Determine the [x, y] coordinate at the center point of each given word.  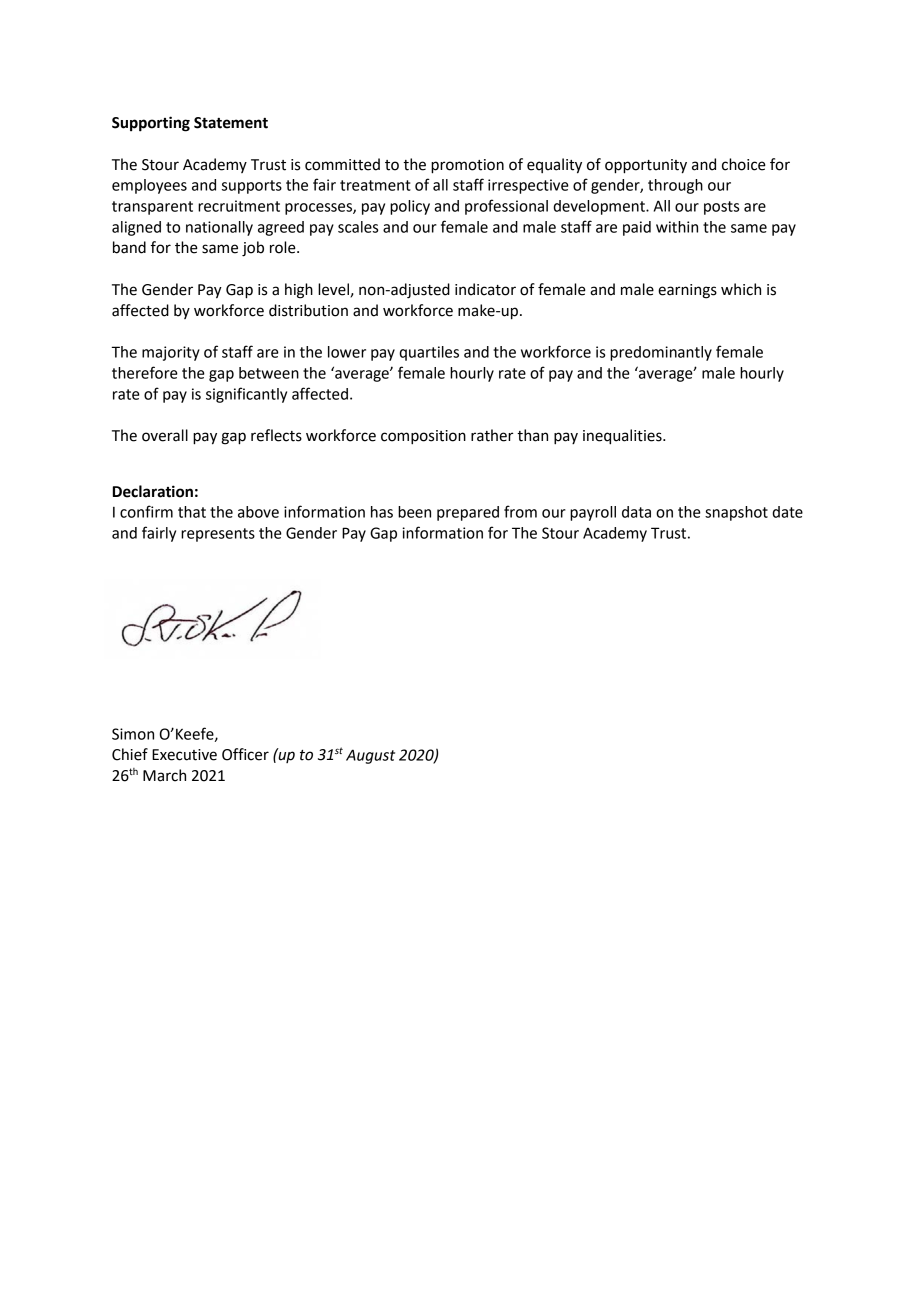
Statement [231, 123]
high [299, 291]
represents [218, 535]
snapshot [736, 513]
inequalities [623, 437]
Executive [184, 755]
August [370, 756]
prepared [468, 513]
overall [165, 435]
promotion [467, 166]
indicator [485, 289]
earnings [687, 291]
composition [423, 437]
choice [744, 164]
